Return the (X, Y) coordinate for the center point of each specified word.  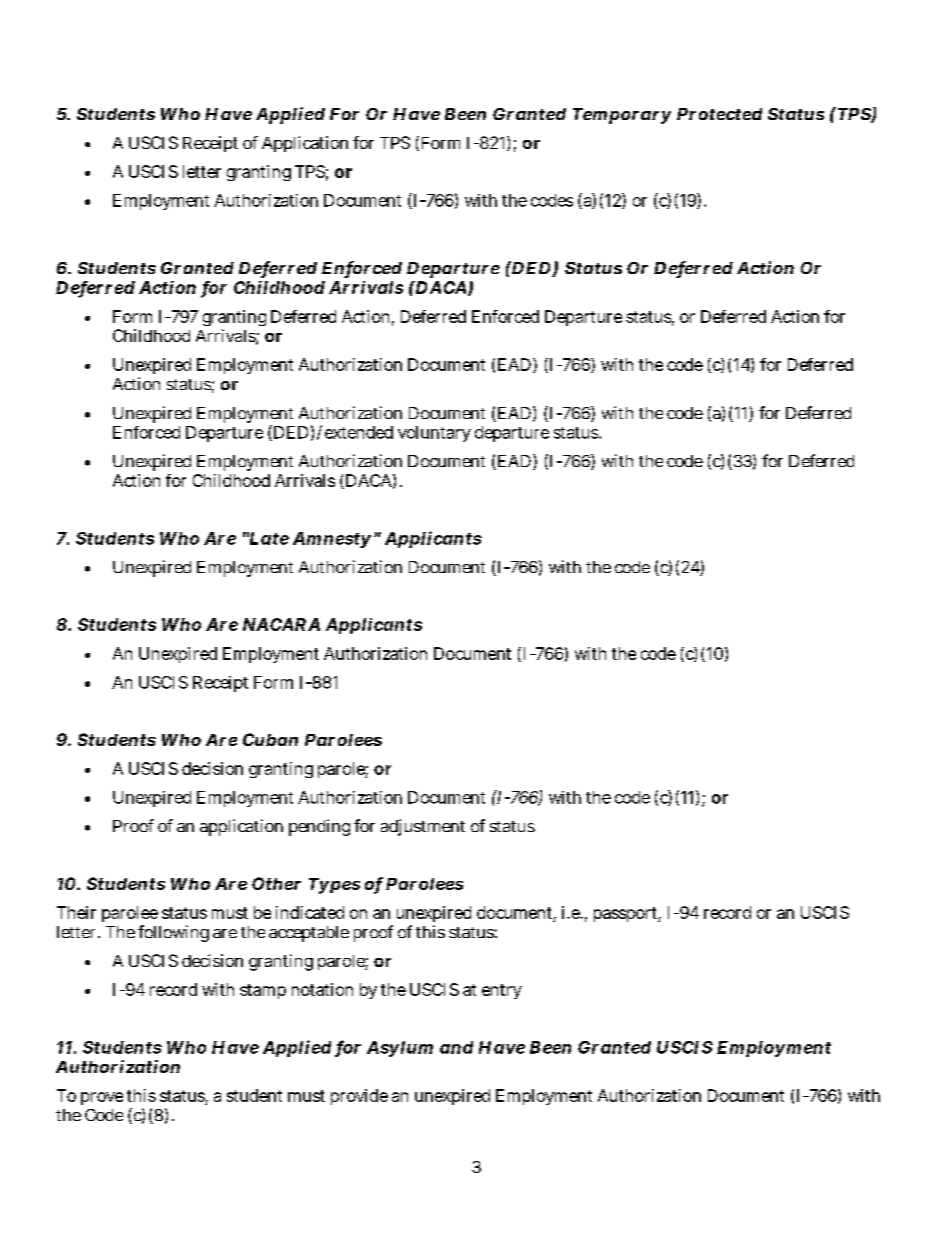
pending (319, 827)
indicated (310, 912)
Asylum (400, 1049)
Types (334, 886)
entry (502, 991)
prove (102, 1098)
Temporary (622, 116)
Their (76, 912)
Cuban (270, 739)
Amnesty (332, 540)
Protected (719, 114)
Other (276, 883)
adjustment (423, 827)
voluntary (434, 434)
